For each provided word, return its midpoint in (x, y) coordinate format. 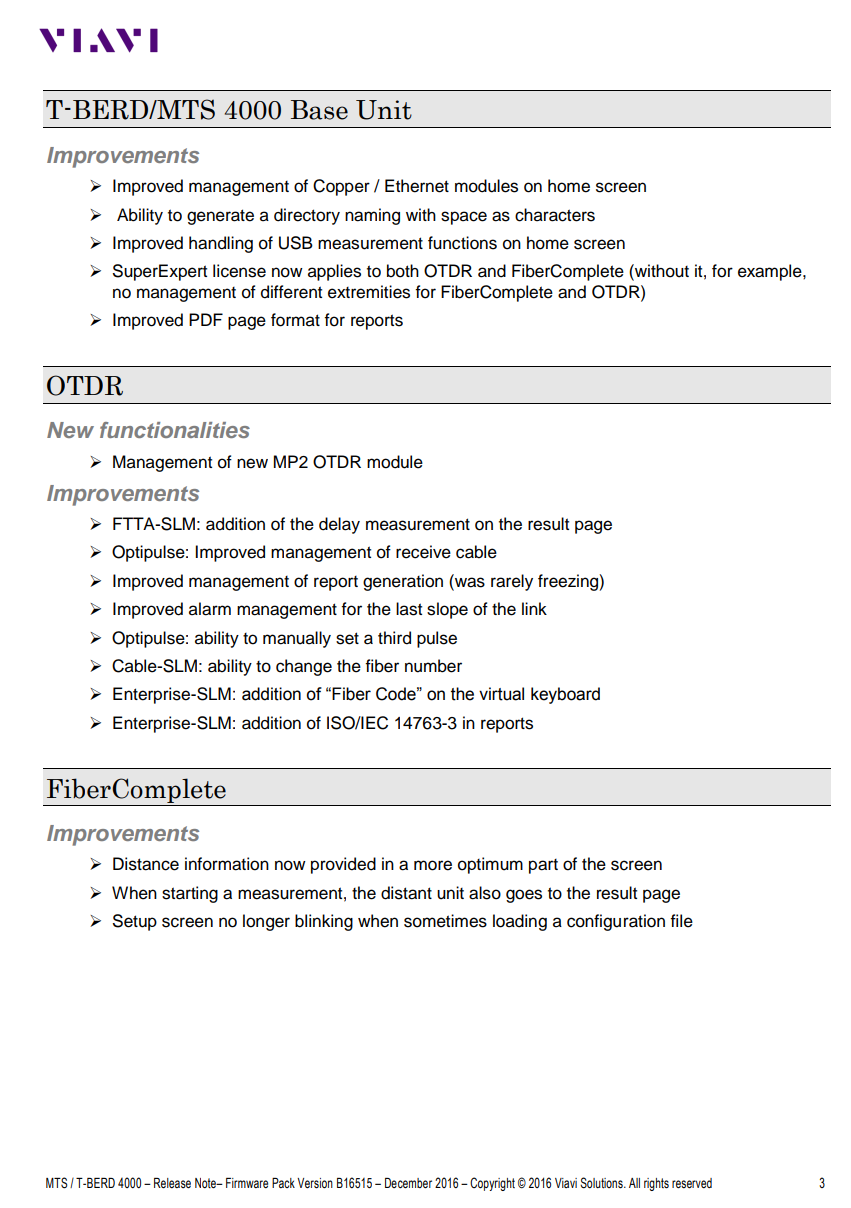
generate (220, 217)
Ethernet (417, 186)
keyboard (565, 695)
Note (206, 1183)
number (433, 666)
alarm (210, 609)
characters (555, 215)
